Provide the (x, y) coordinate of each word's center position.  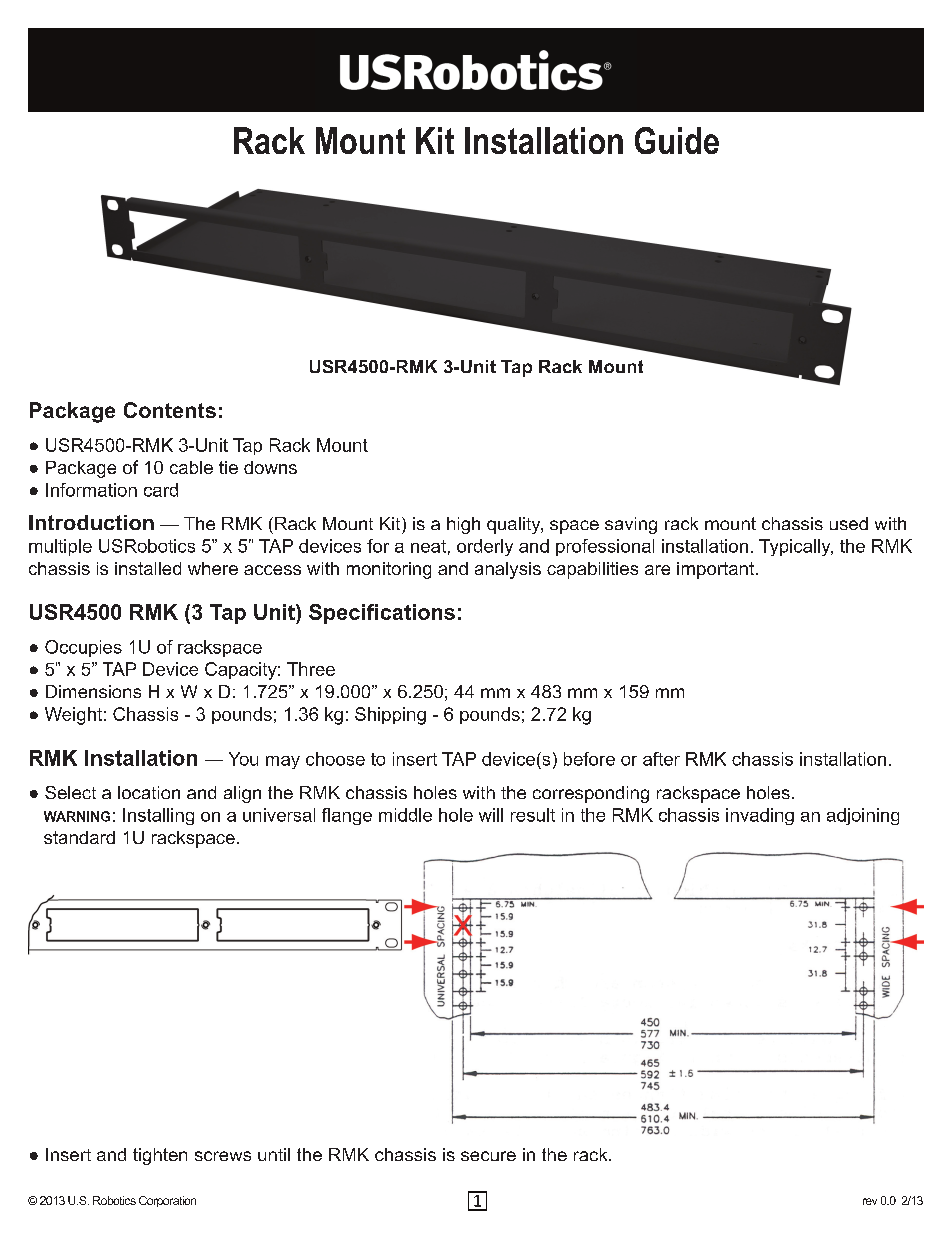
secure (488, 1156)
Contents (170, 410)
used (849, 523)
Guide (677, 140)
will (491, 815)
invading (760, 816)
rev (870, 1201)
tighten (160, 1156)
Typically (796, 547)
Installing (158, 816)
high (463, 525)
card (161, 490)
